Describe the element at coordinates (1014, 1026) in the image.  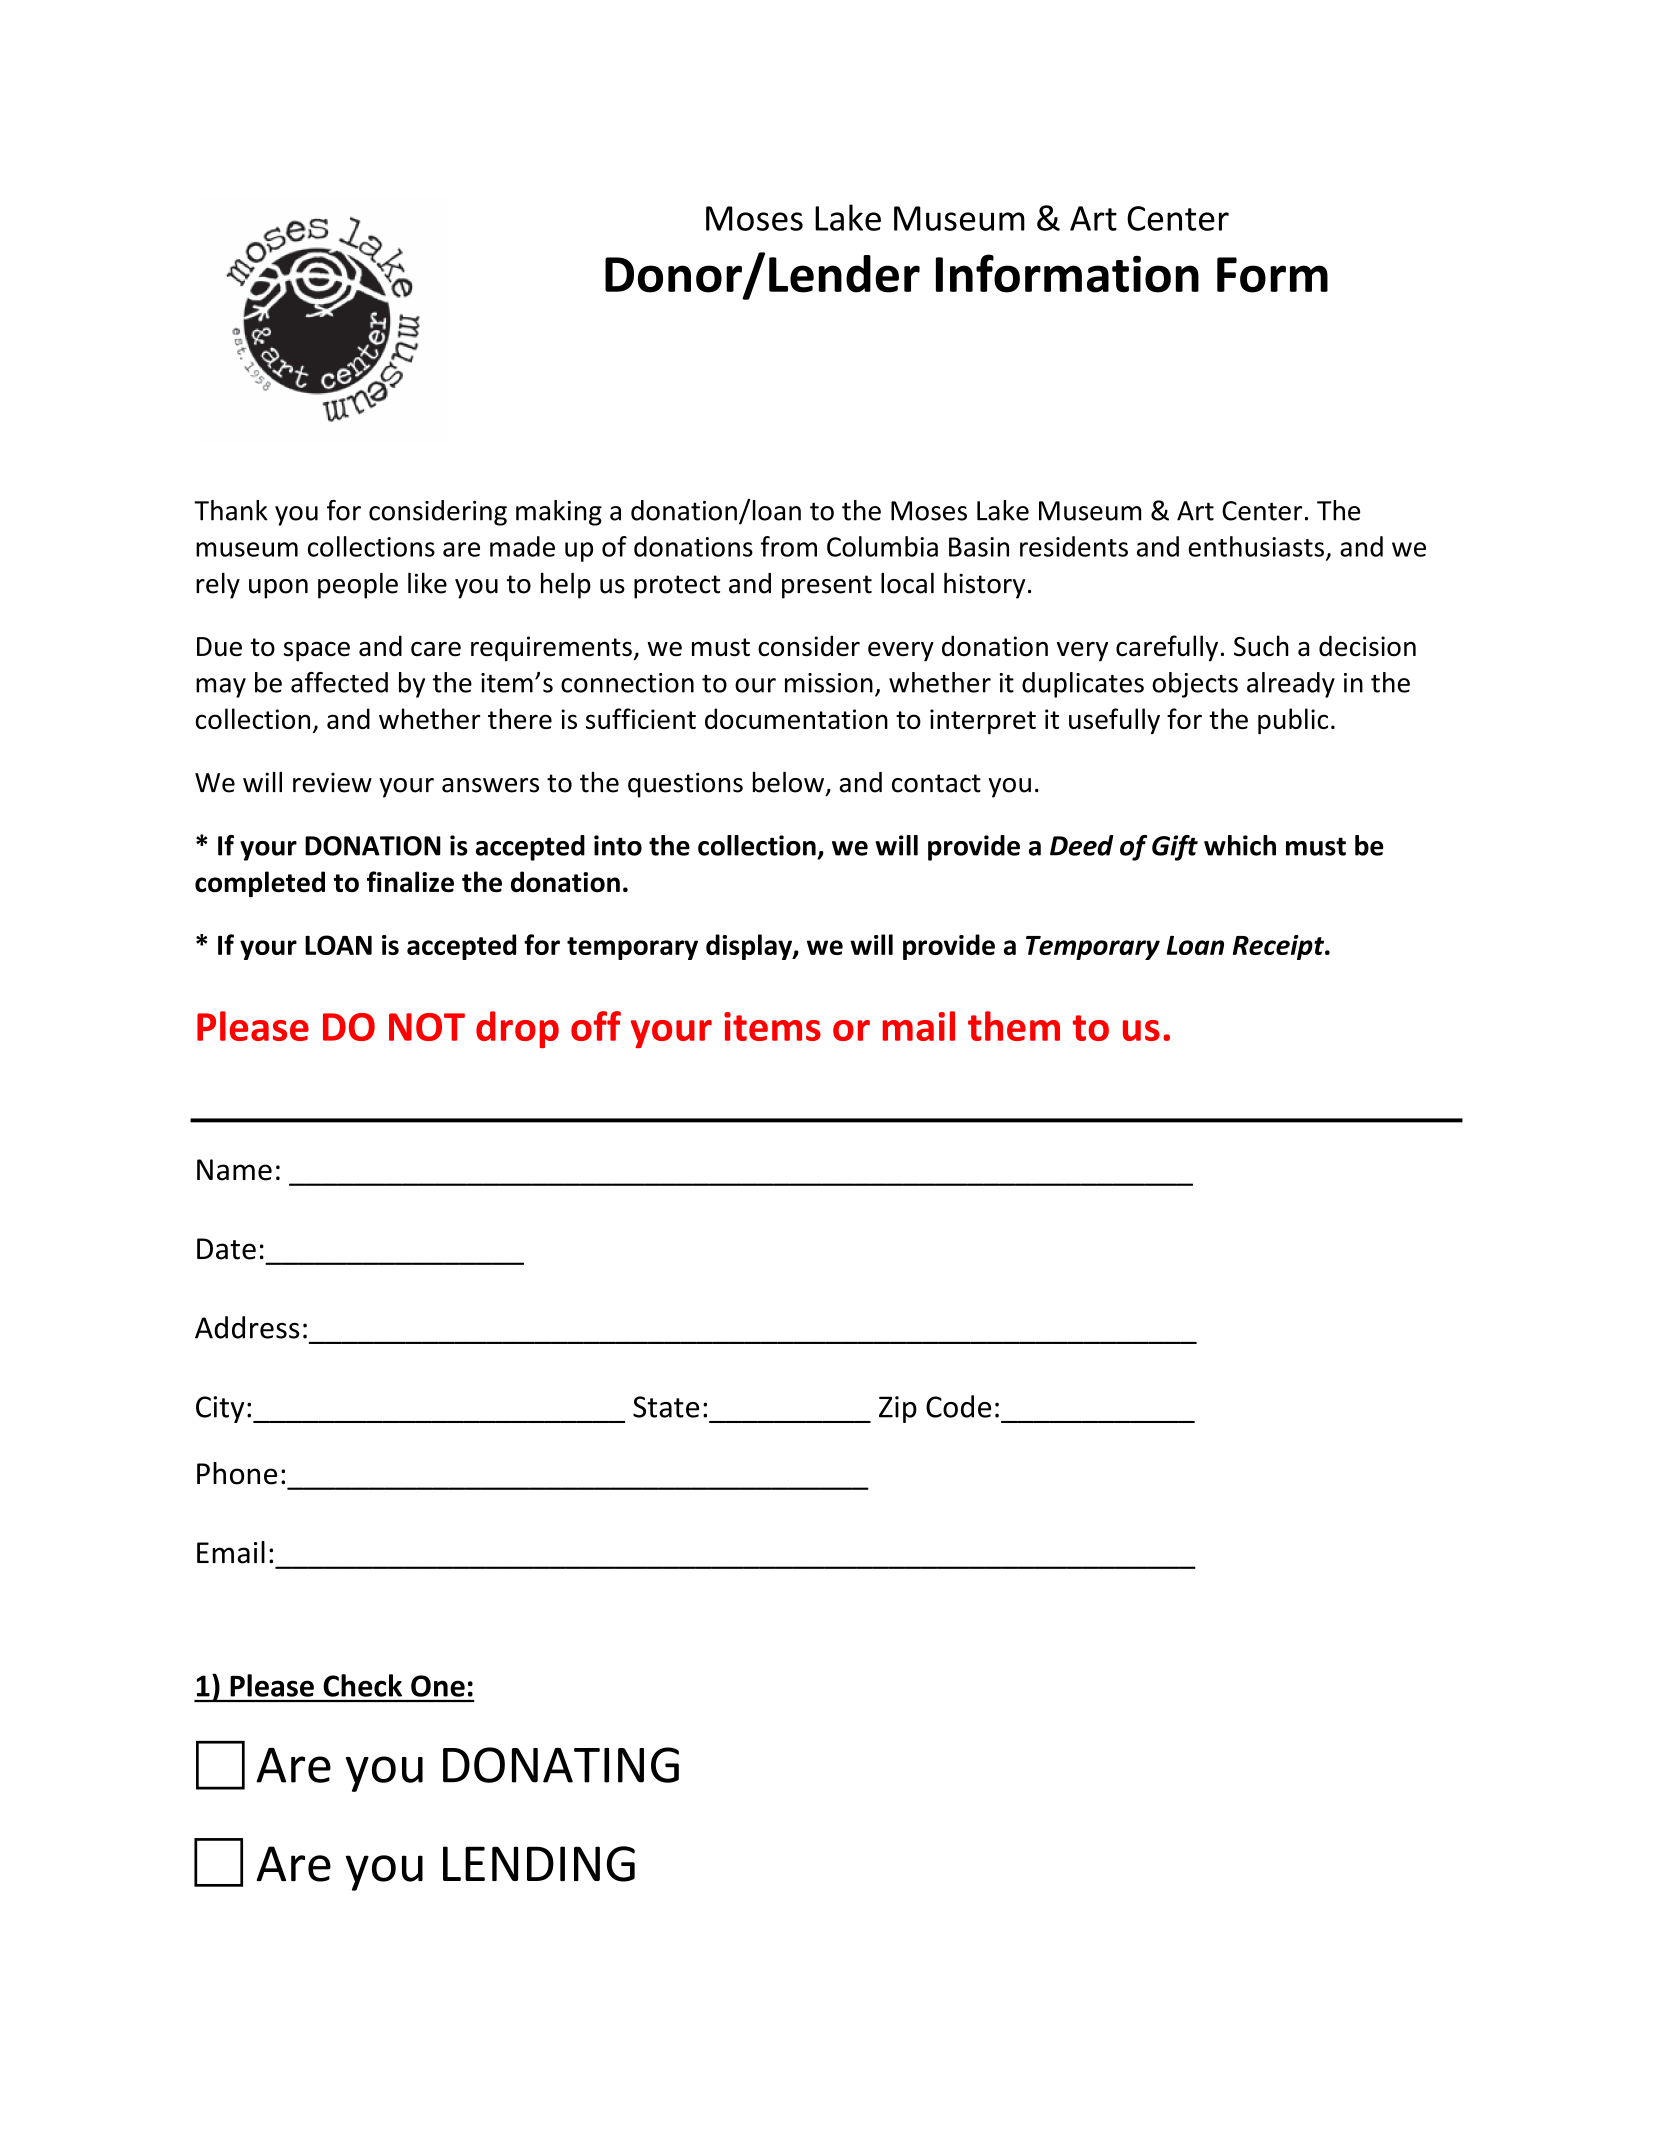
I see `them` at that location.
